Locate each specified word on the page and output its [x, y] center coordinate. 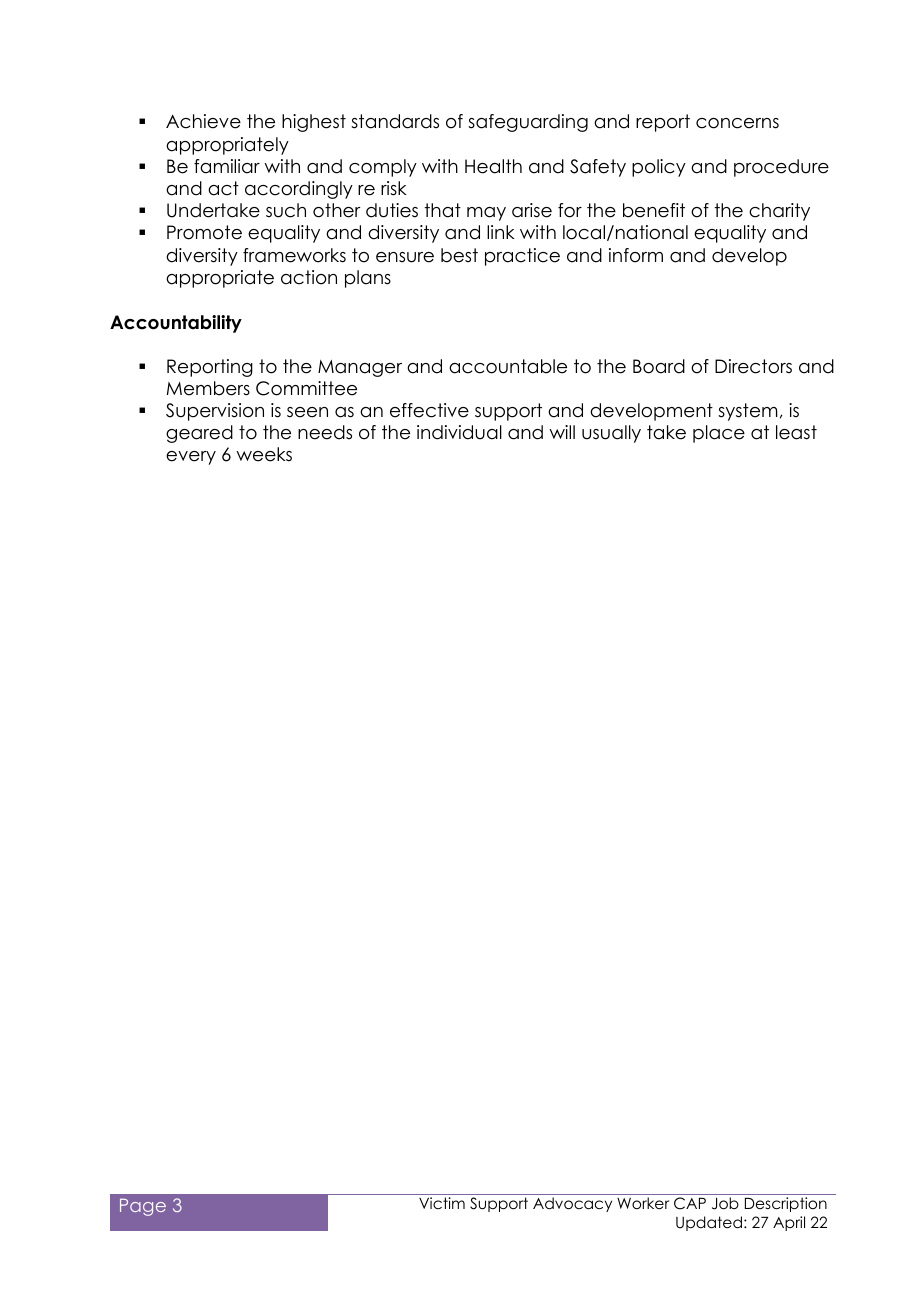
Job [725, 1203]
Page [143, 1207]
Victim [442, 1203]
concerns [737, 123]
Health [493, 166]
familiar [227, 166]
